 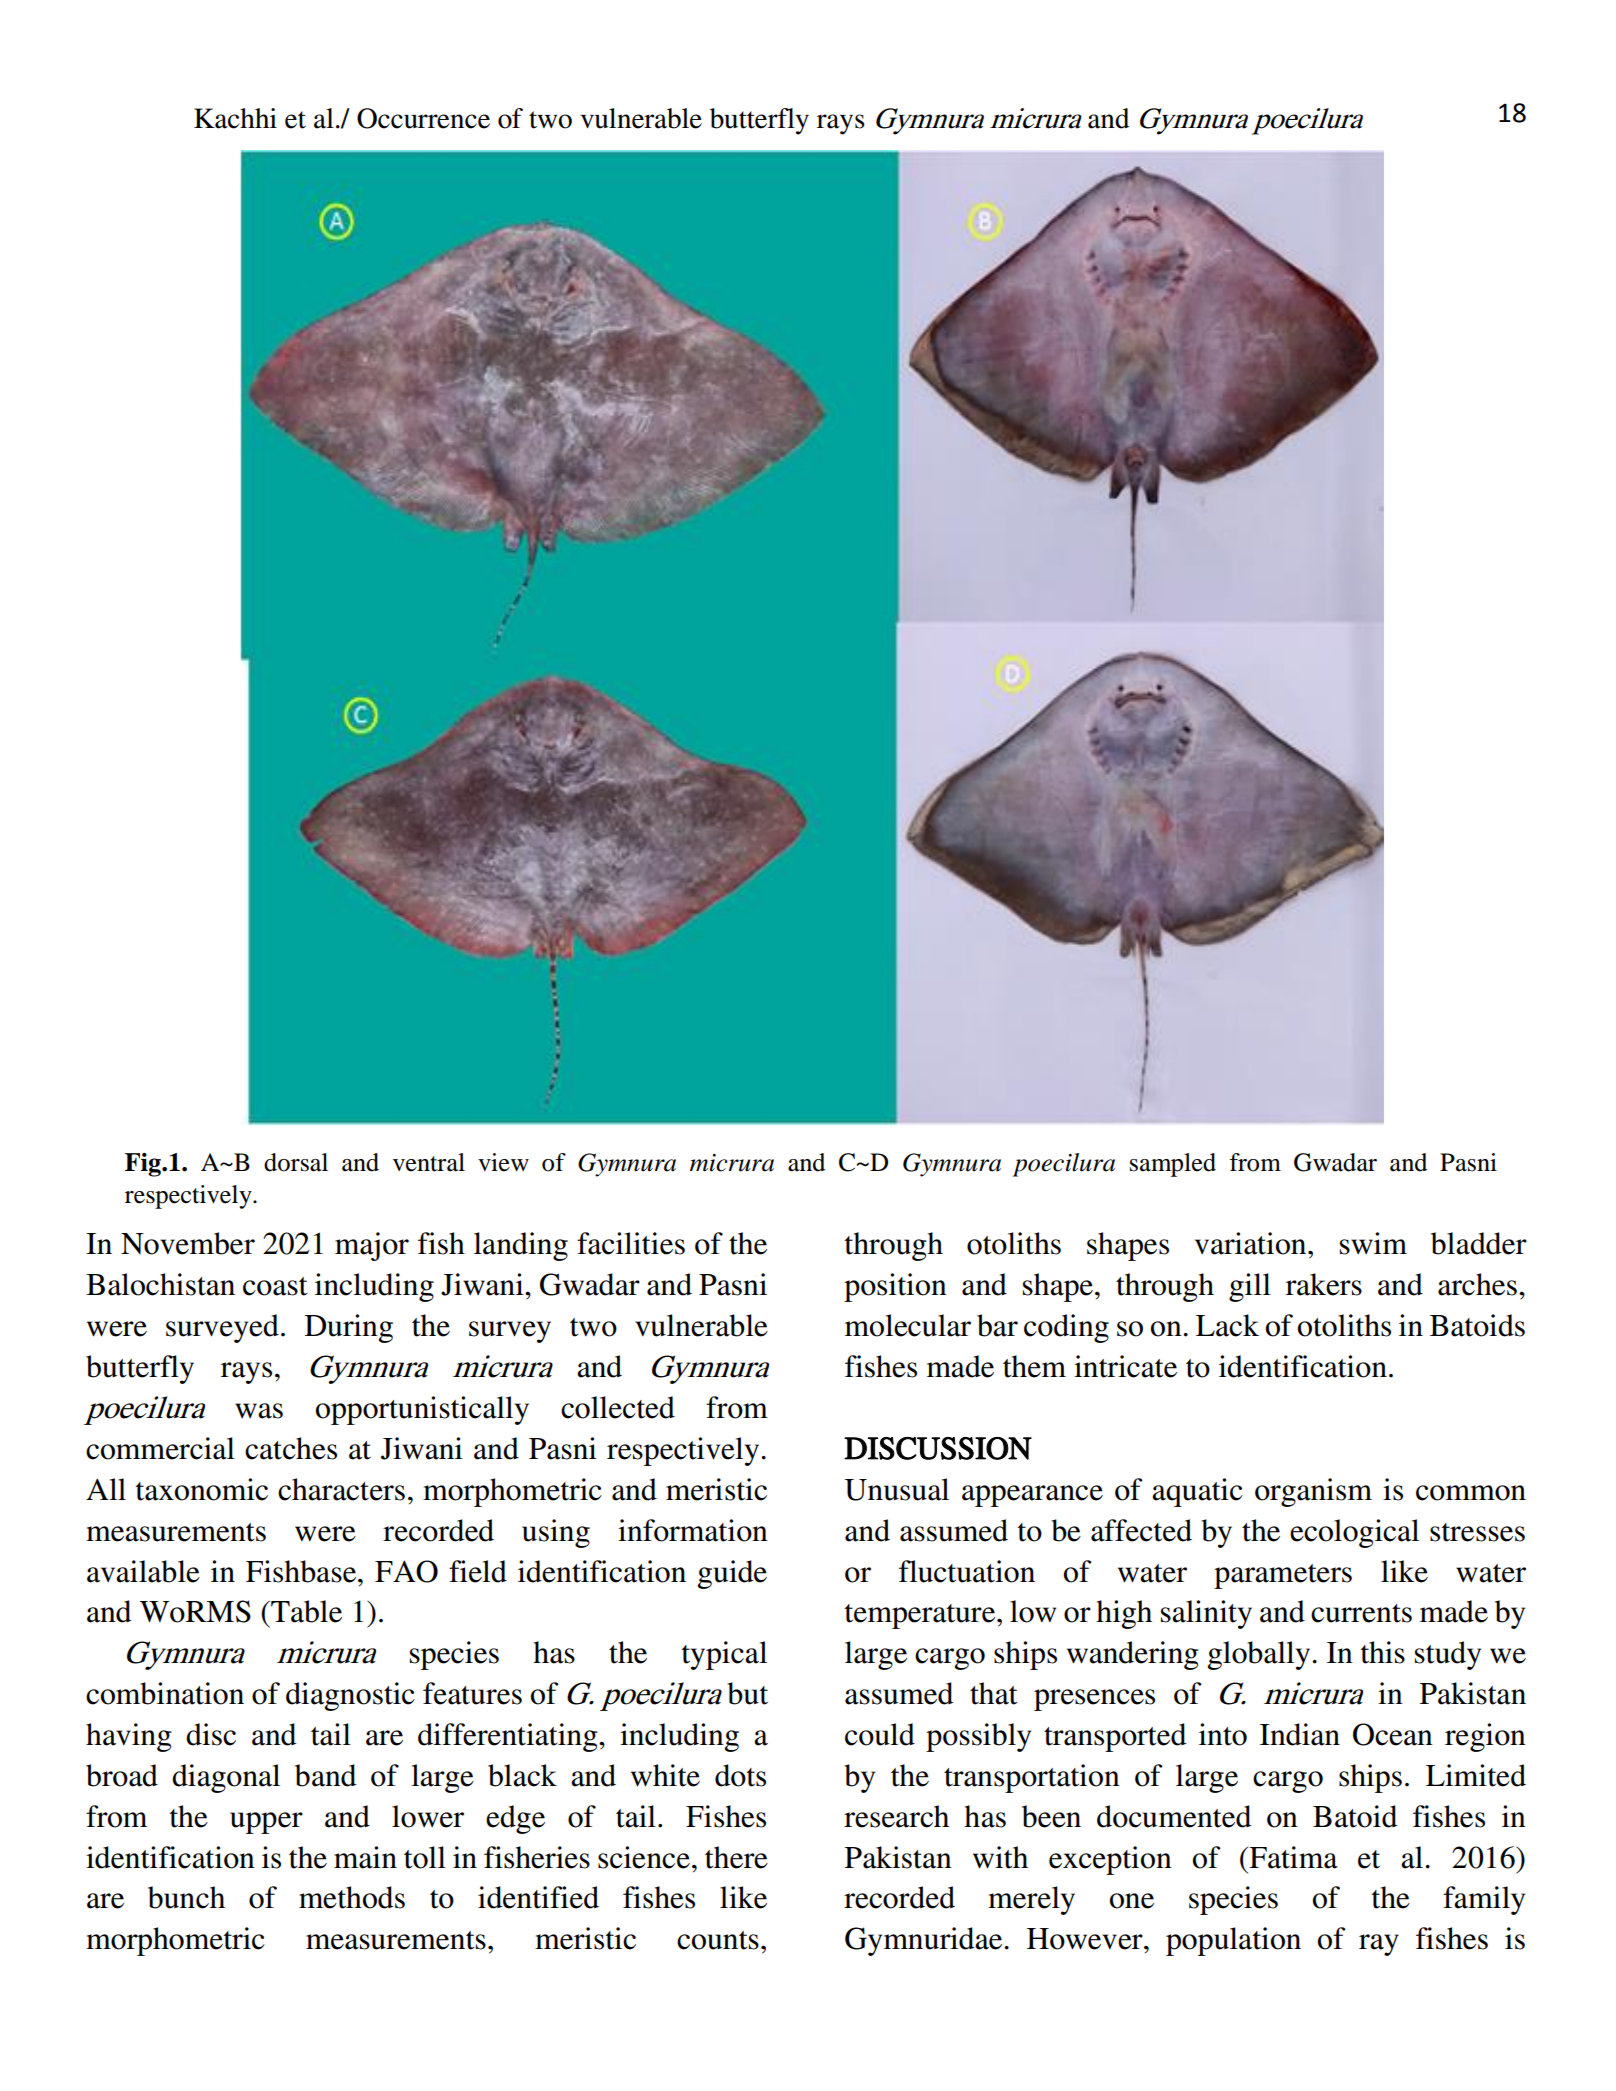 What do you see at coordinates (275, 1286) in the image?
I see `coast` at bounding box center [275, 1286].
